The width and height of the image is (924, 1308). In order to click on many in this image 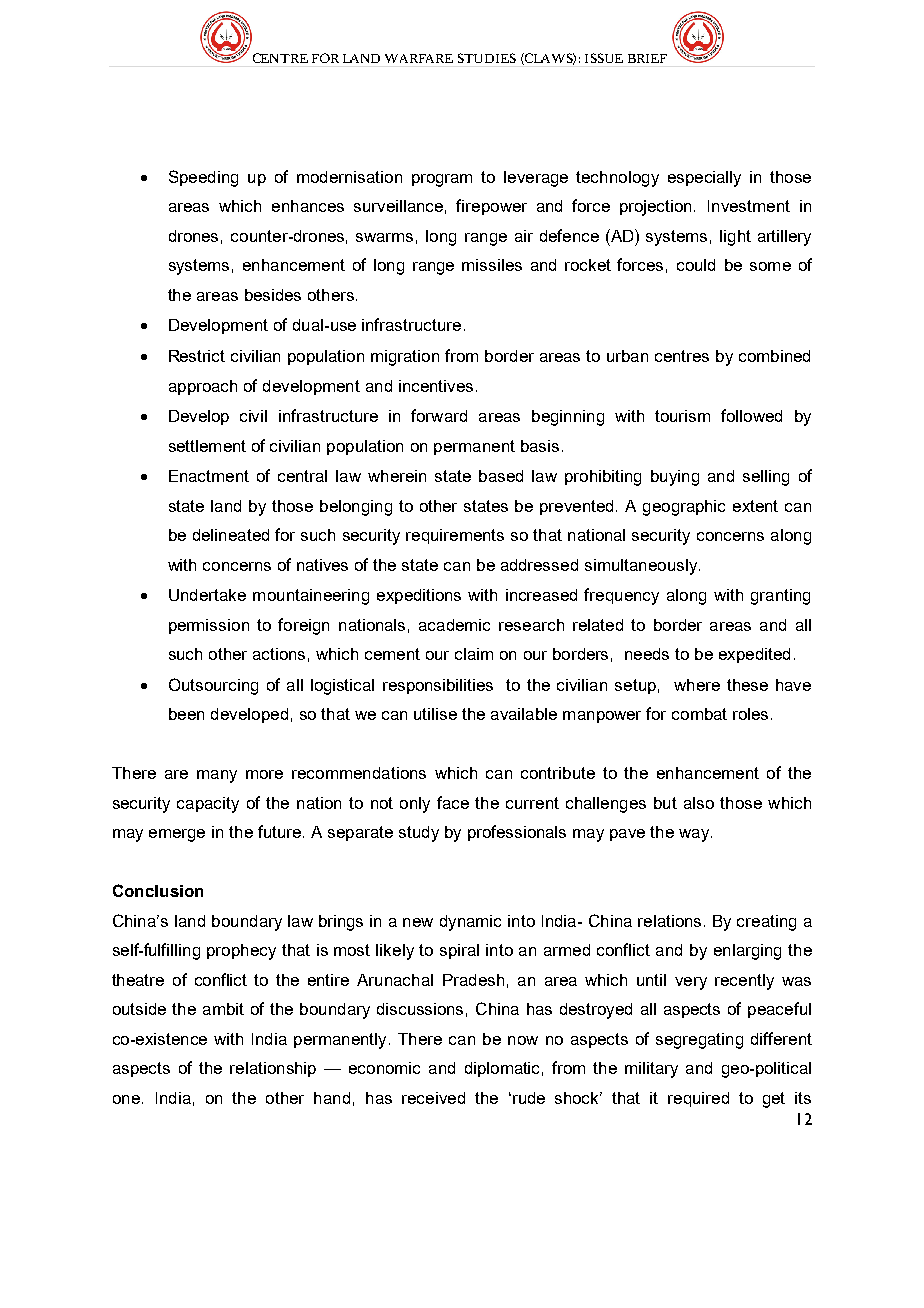, I will do `click(217, 776)`.
